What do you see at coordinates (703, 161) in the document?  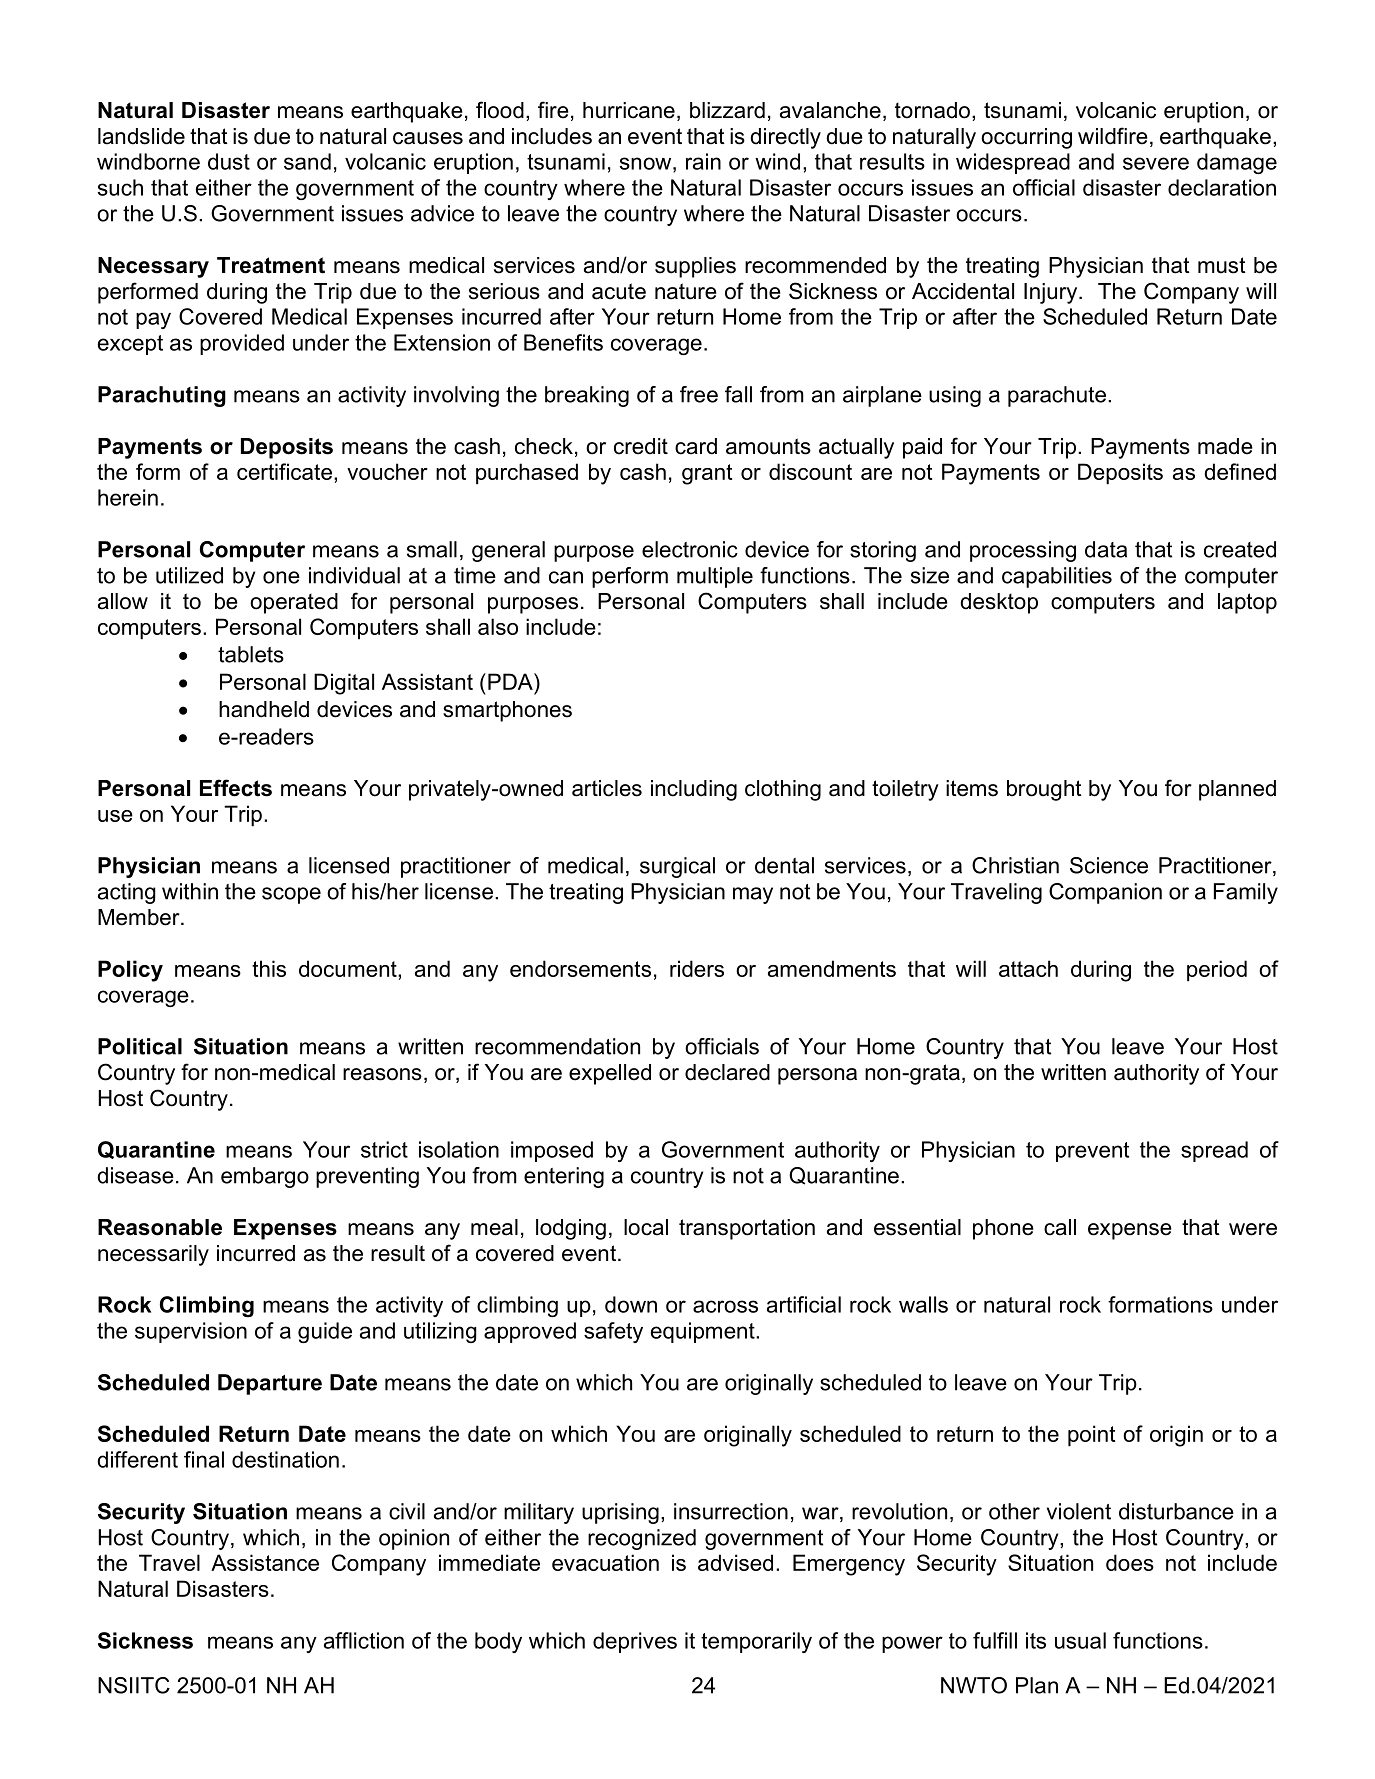 I see `rain` at bounding box center [703, 161].
